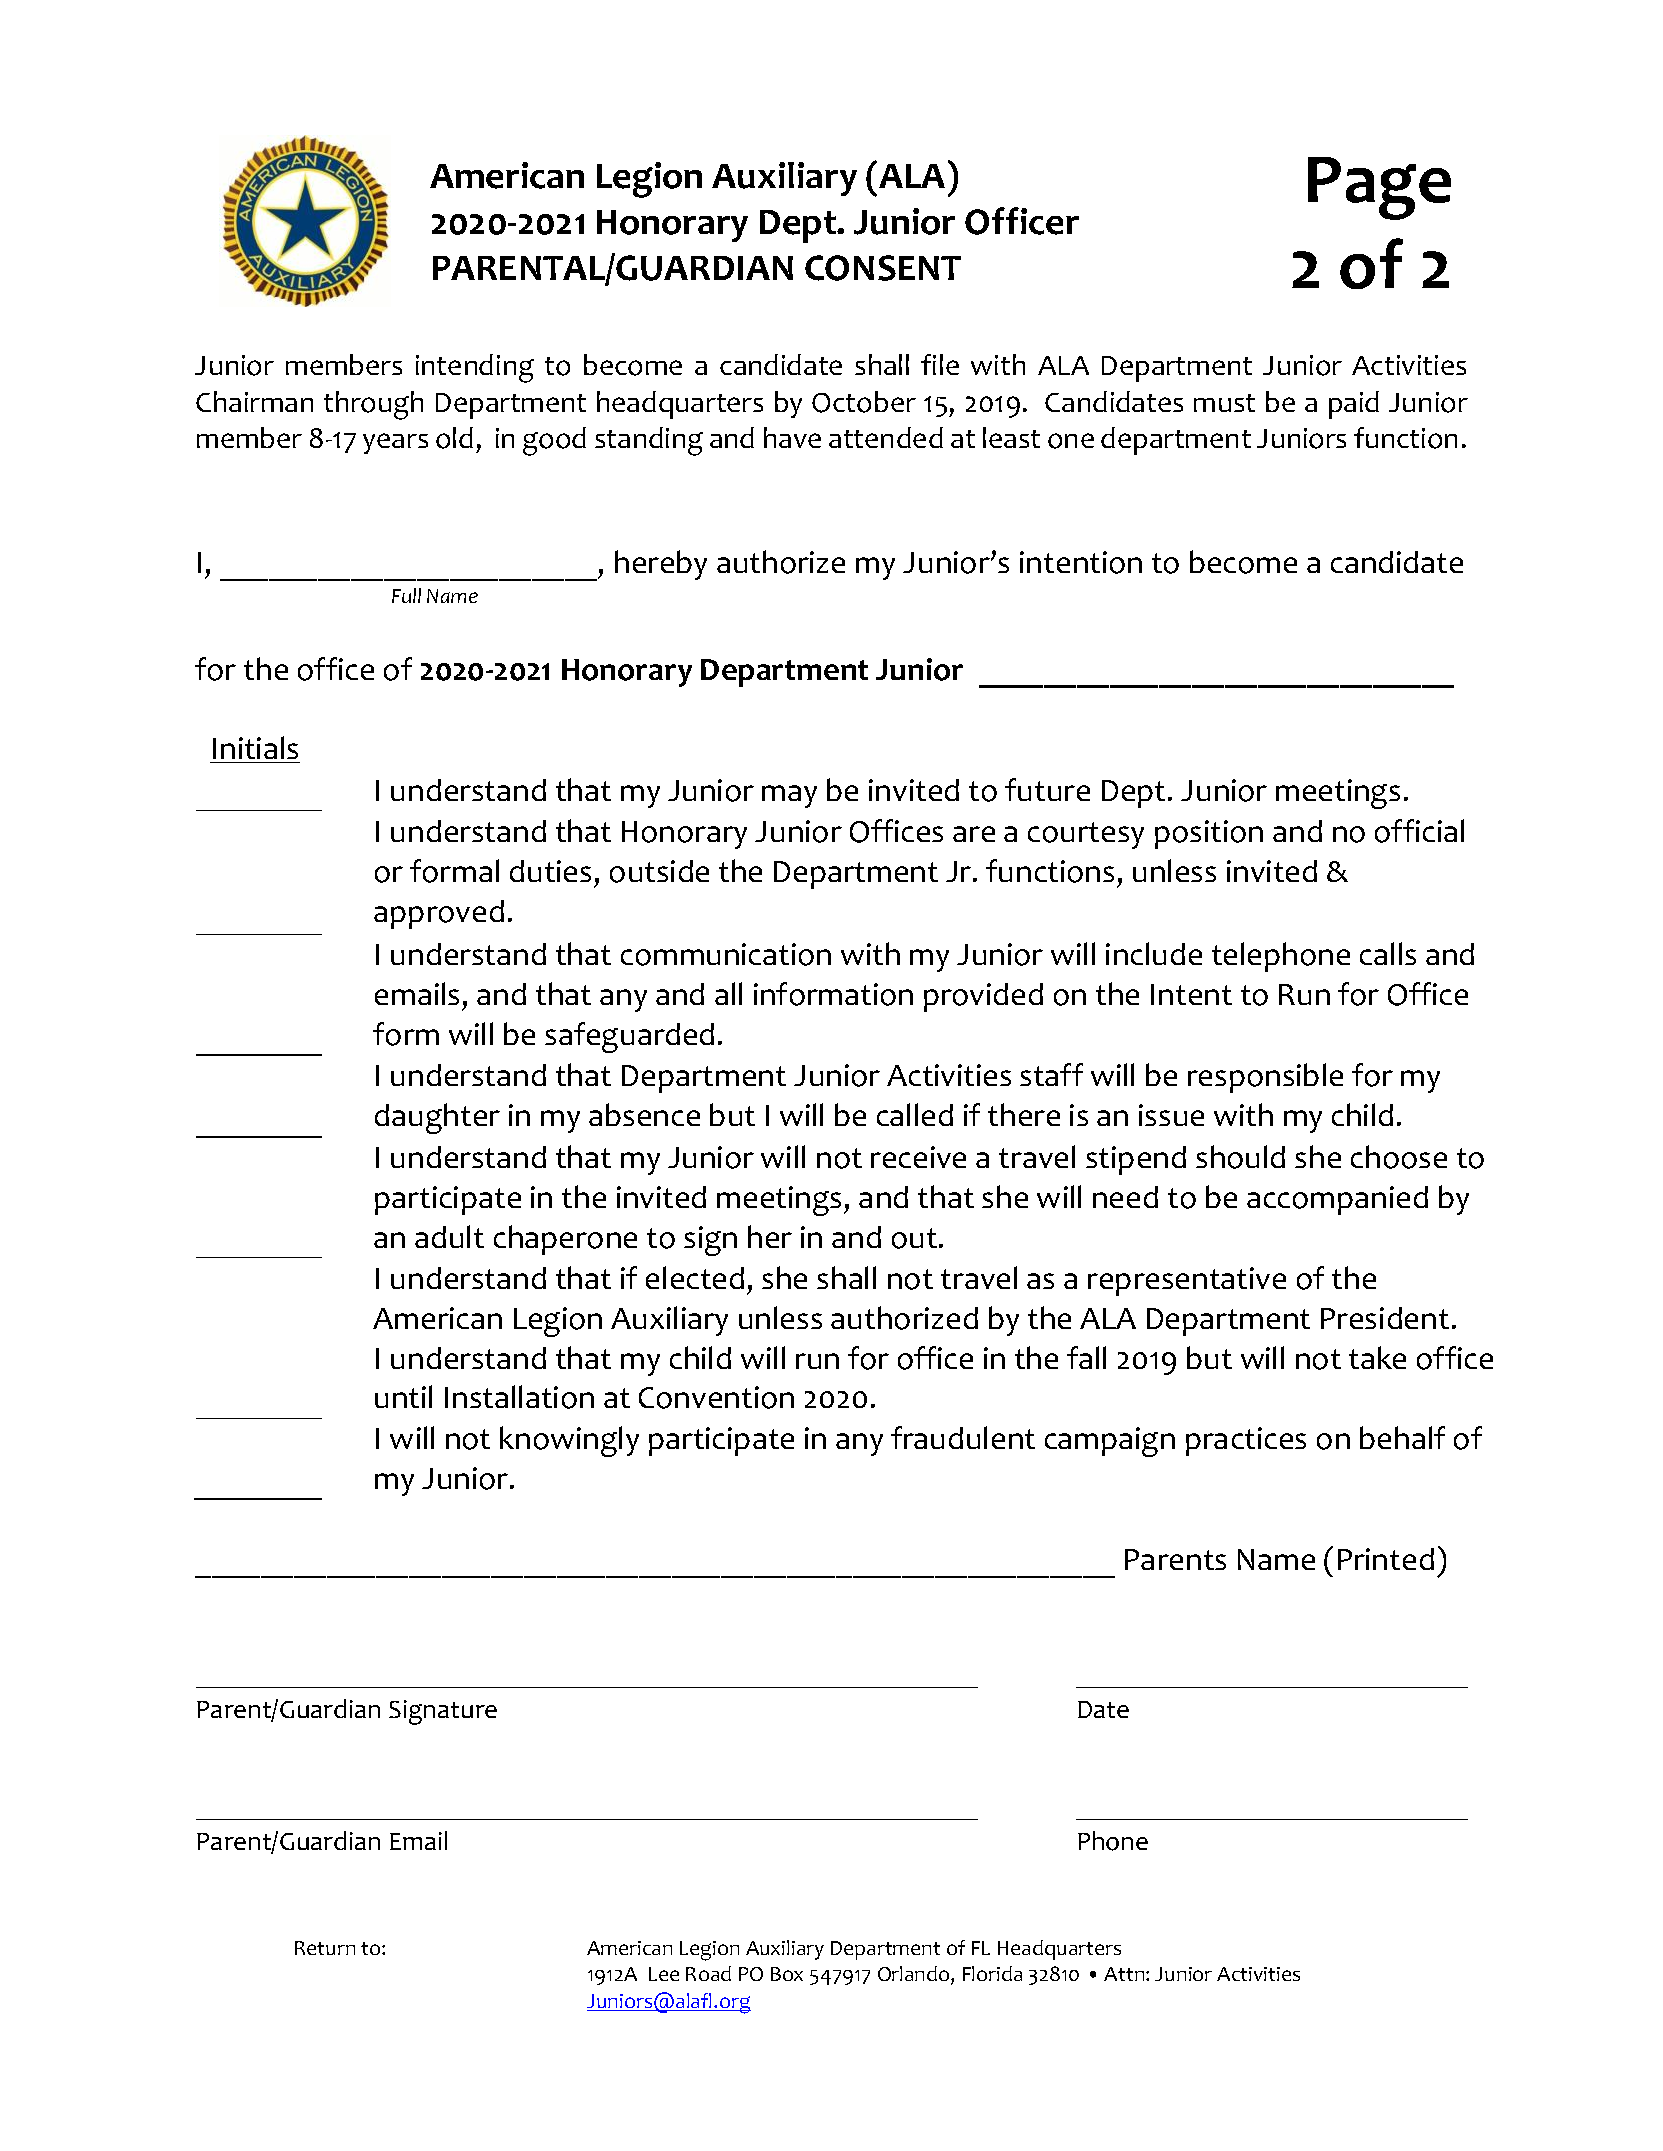  I want to click on Return, so click(325, 1948).
